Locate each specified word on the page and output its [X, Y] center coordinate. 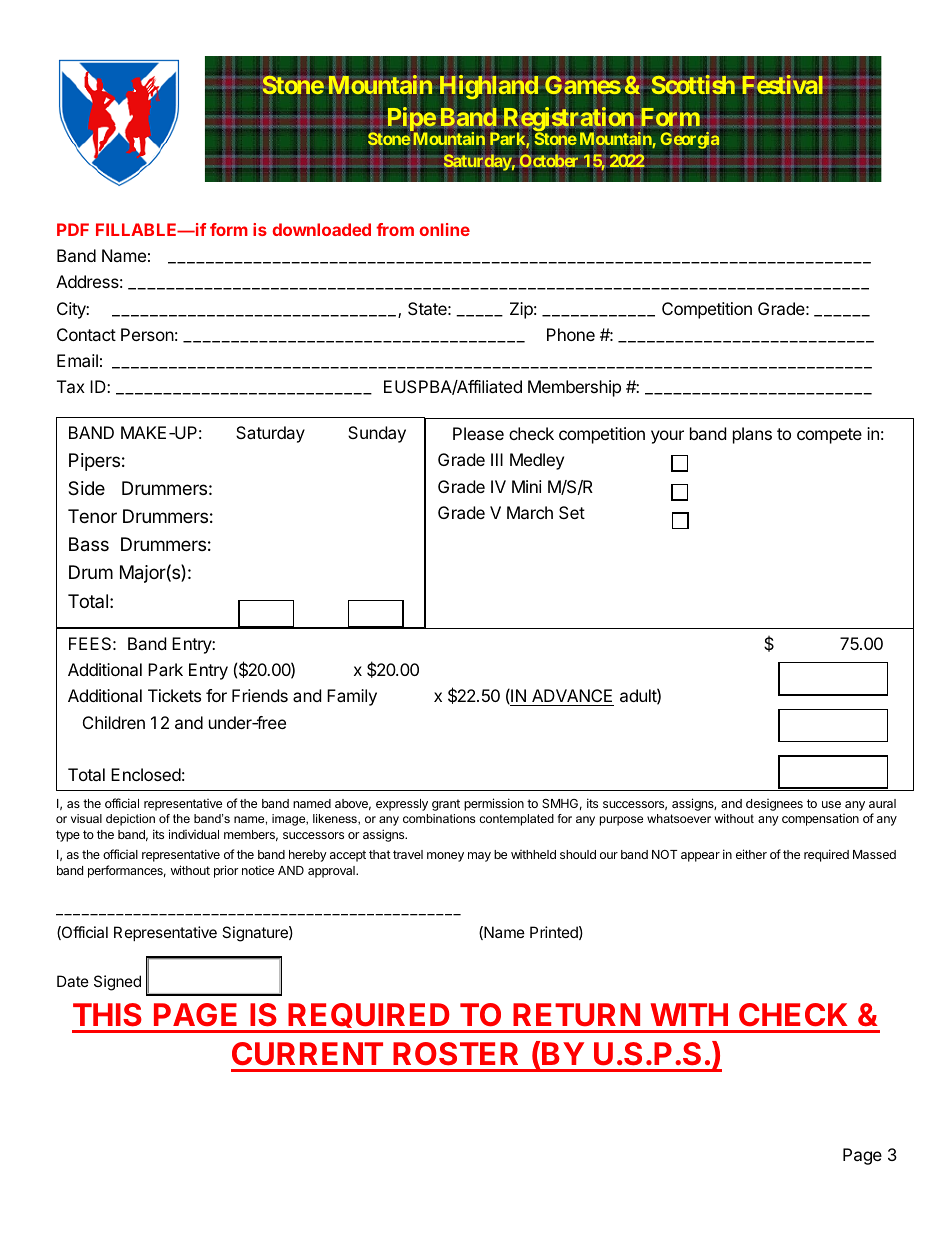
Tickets [174, 695]
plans [752, 435]
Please [478, 433]
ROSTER [455, 1054]
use [831, 804]
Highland [489, 87]
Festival [784, 85]
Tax [71, 386]
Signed [117, 983]
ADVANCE [572, 697]
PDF [73, 229]
